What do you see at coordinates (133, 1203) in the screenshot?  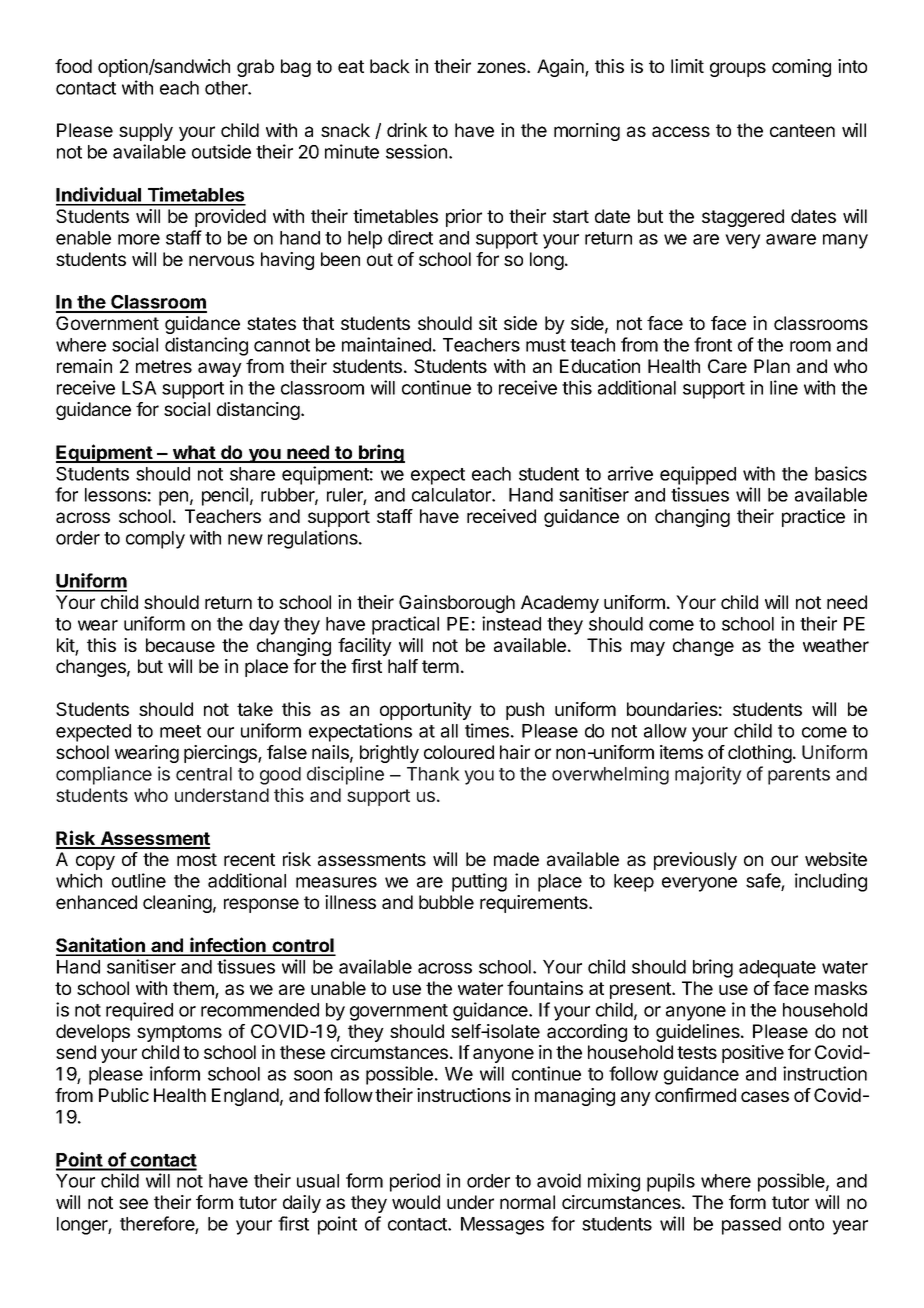 I see `see` at bounding box center [133, 1203].
